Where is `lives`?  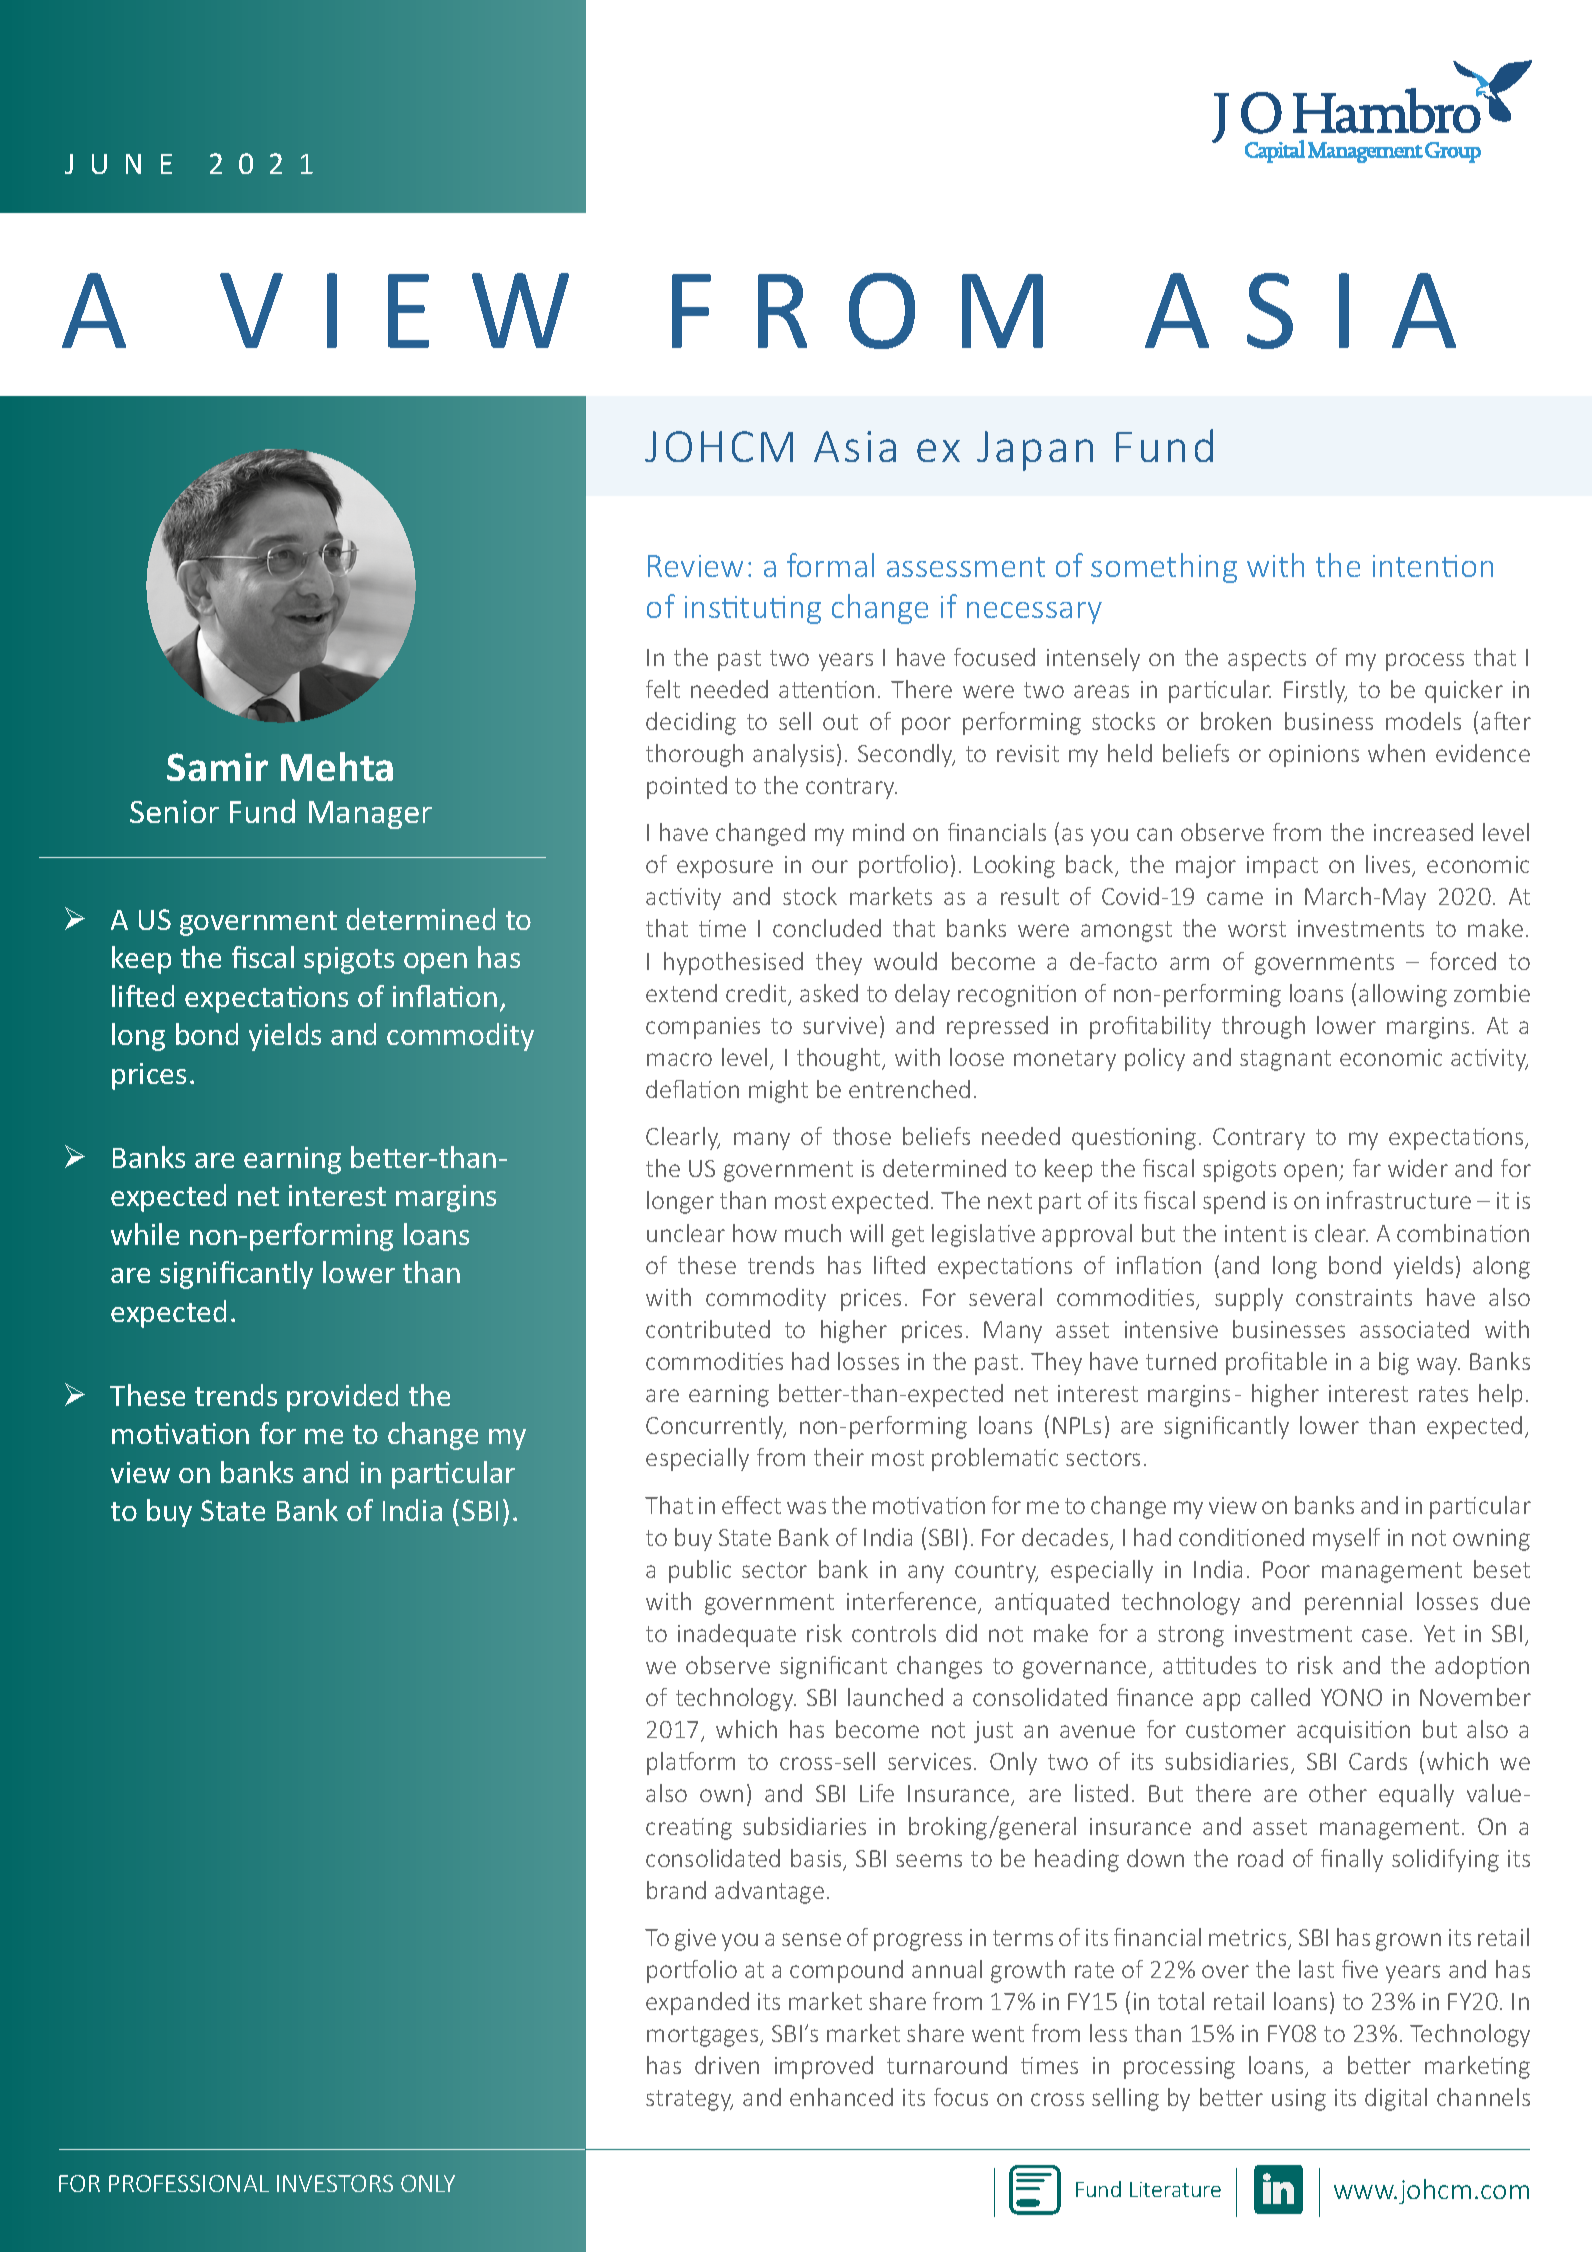
lives is located at coordinates (1389, 865).
